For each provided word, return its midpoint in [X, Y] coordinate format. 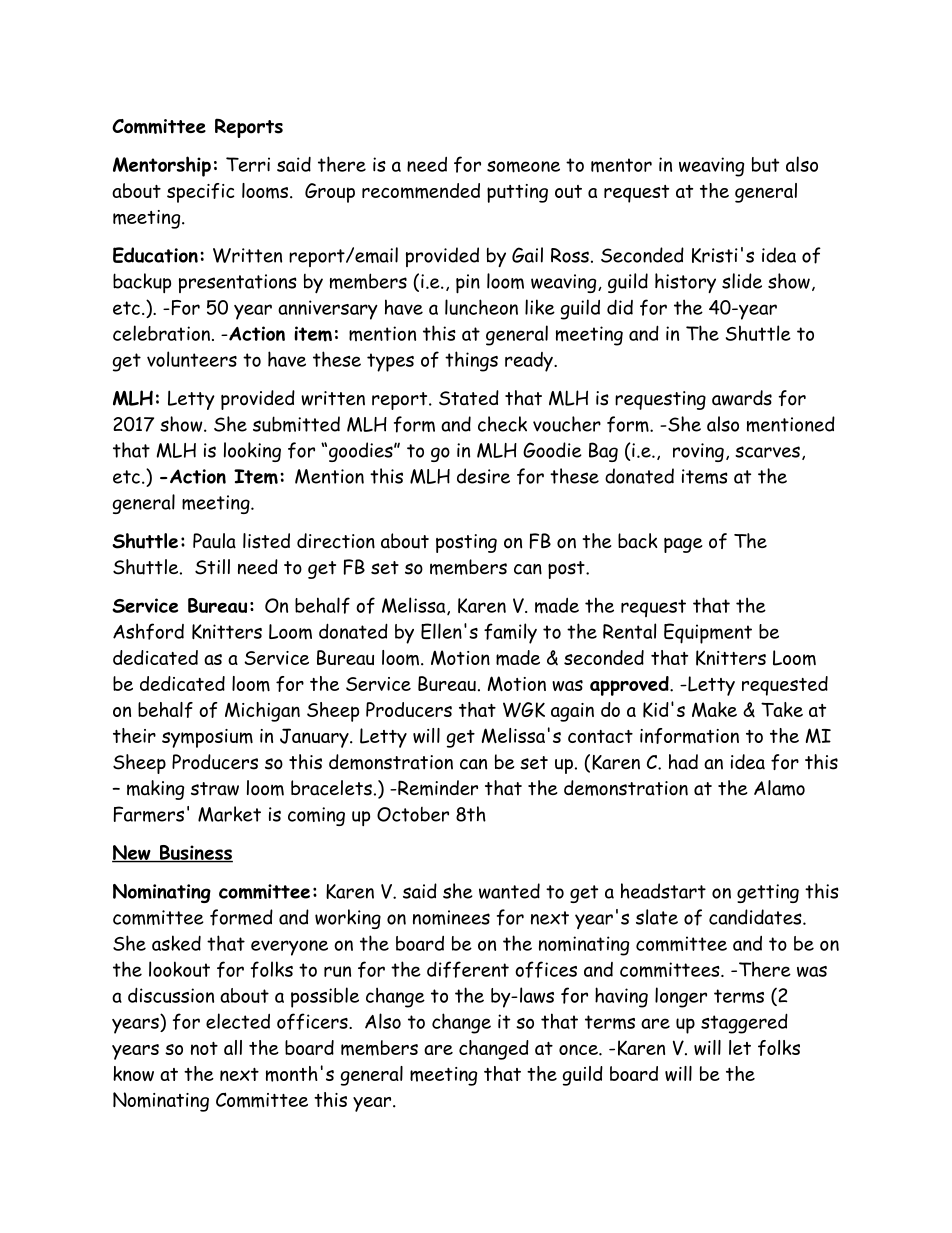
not [204, 1048]
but [765, 164]
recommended [421, 191]
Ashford [148, 631]
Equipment [708, 633]
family [510, 633]
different [468, 969]
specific [201, 193]
